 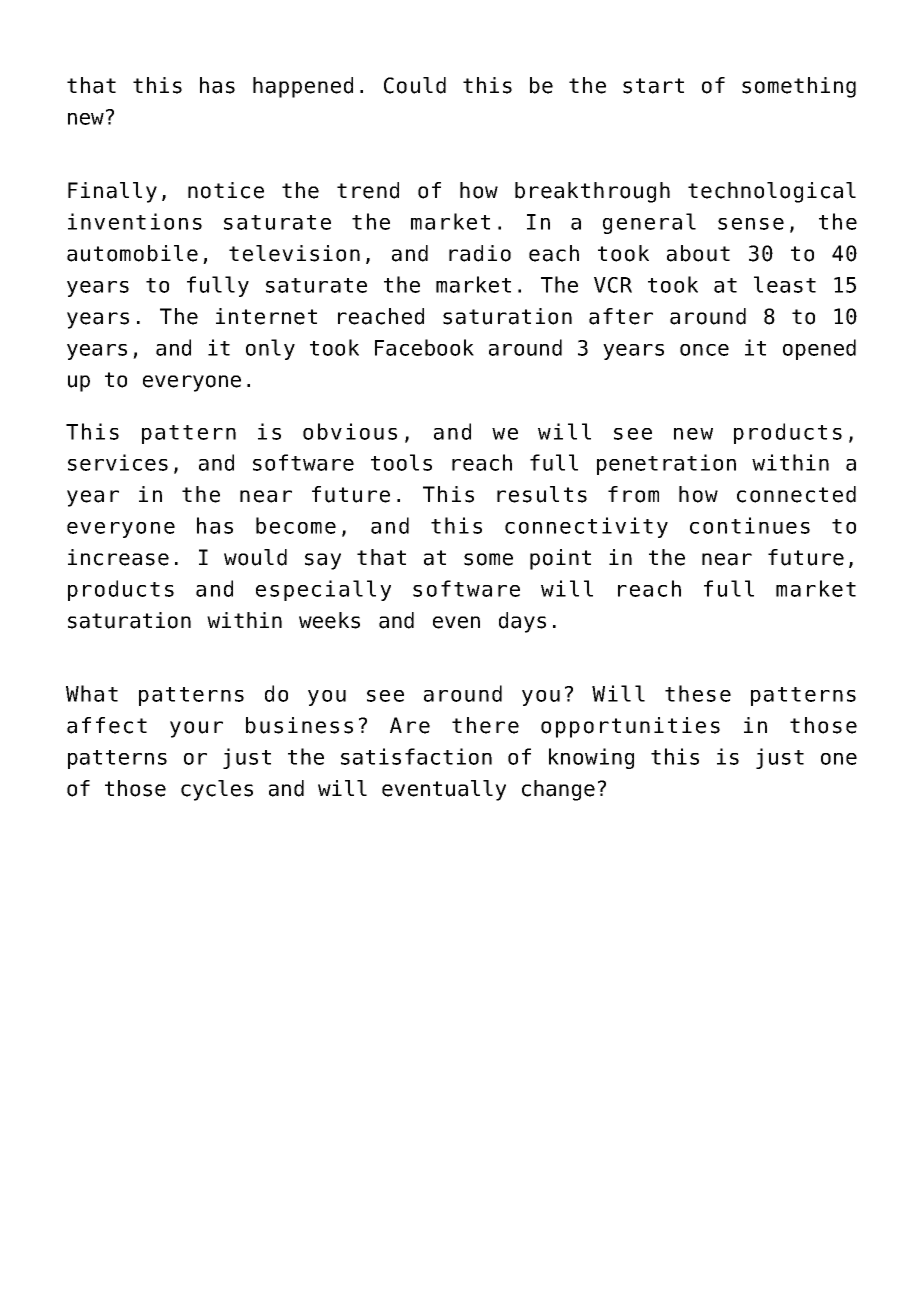 What do you see at coordinates (480, 253) in the image?
I see `radio` at bounding box center [480, 253].
